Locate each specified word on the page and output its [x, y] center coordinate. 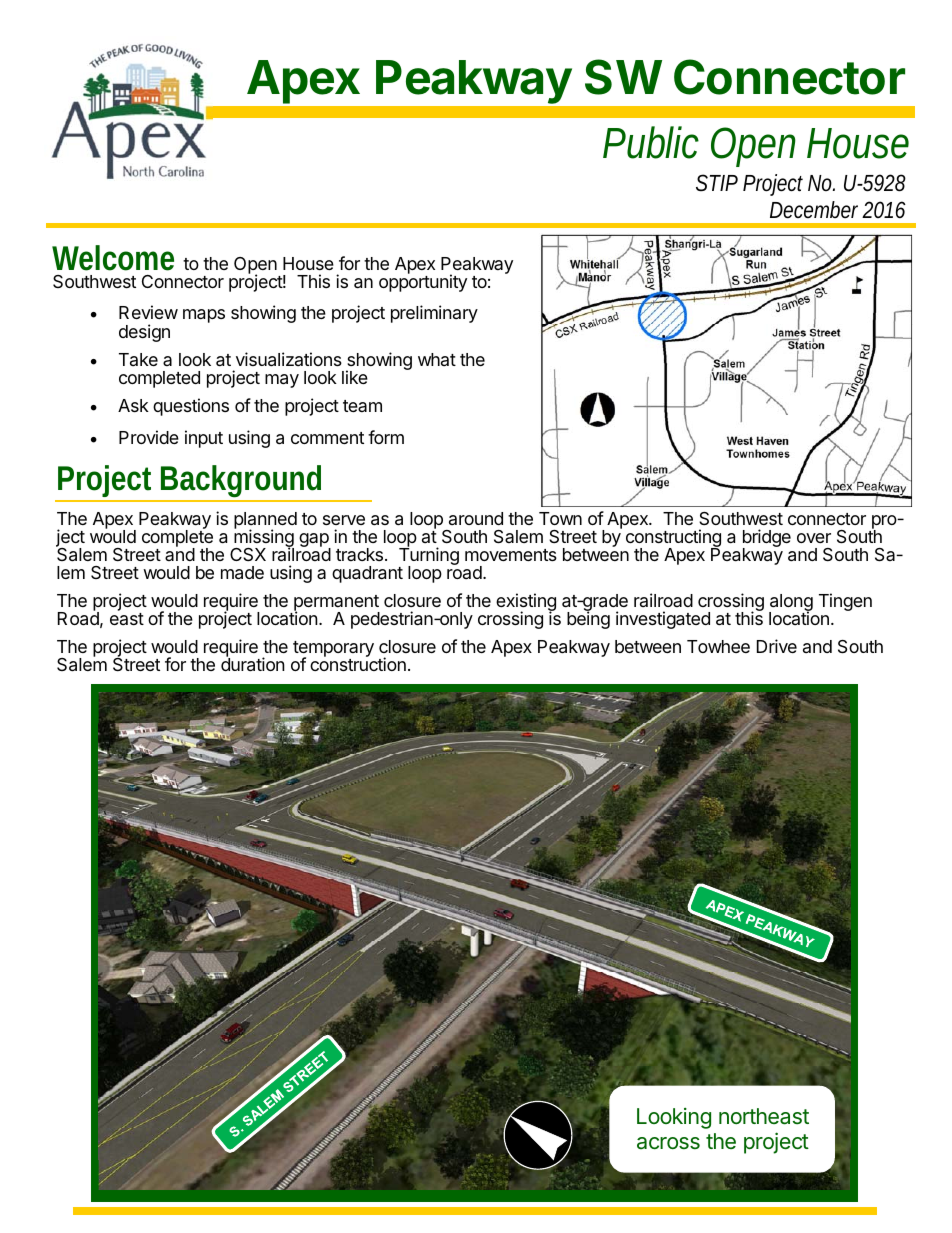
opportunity [423, 282]
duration [253, 664]
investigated [663, 620]
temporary [333, 650]
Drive [777, 646]
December [816, 210]
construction [358, 663]
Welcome [113, 258]
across [668, 1143]
